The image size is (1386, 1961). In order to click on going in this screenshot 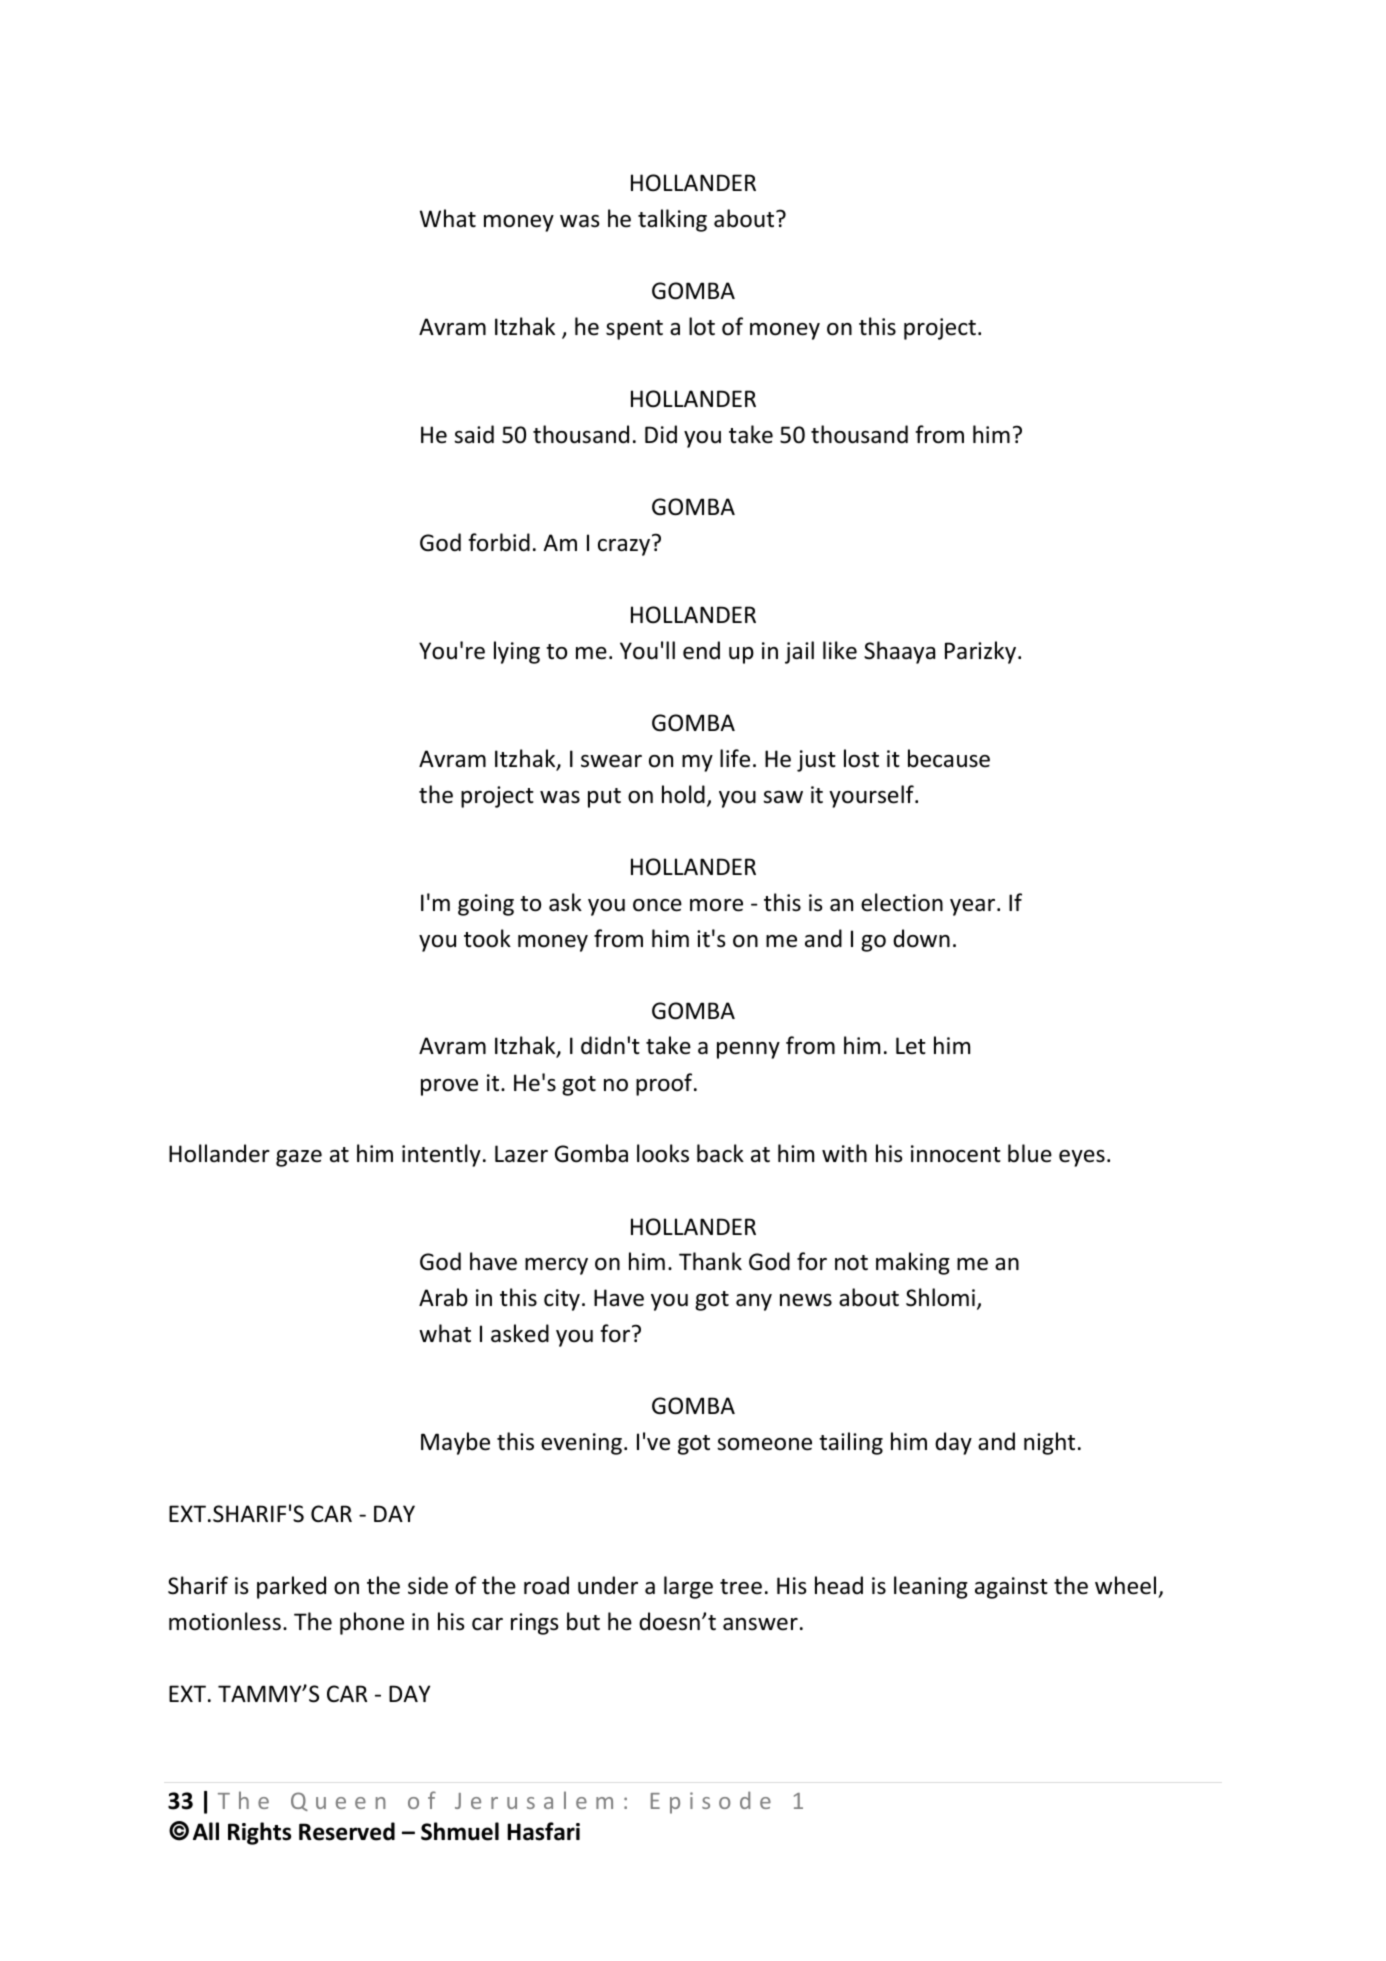, I will do `click(486, 905)`.
